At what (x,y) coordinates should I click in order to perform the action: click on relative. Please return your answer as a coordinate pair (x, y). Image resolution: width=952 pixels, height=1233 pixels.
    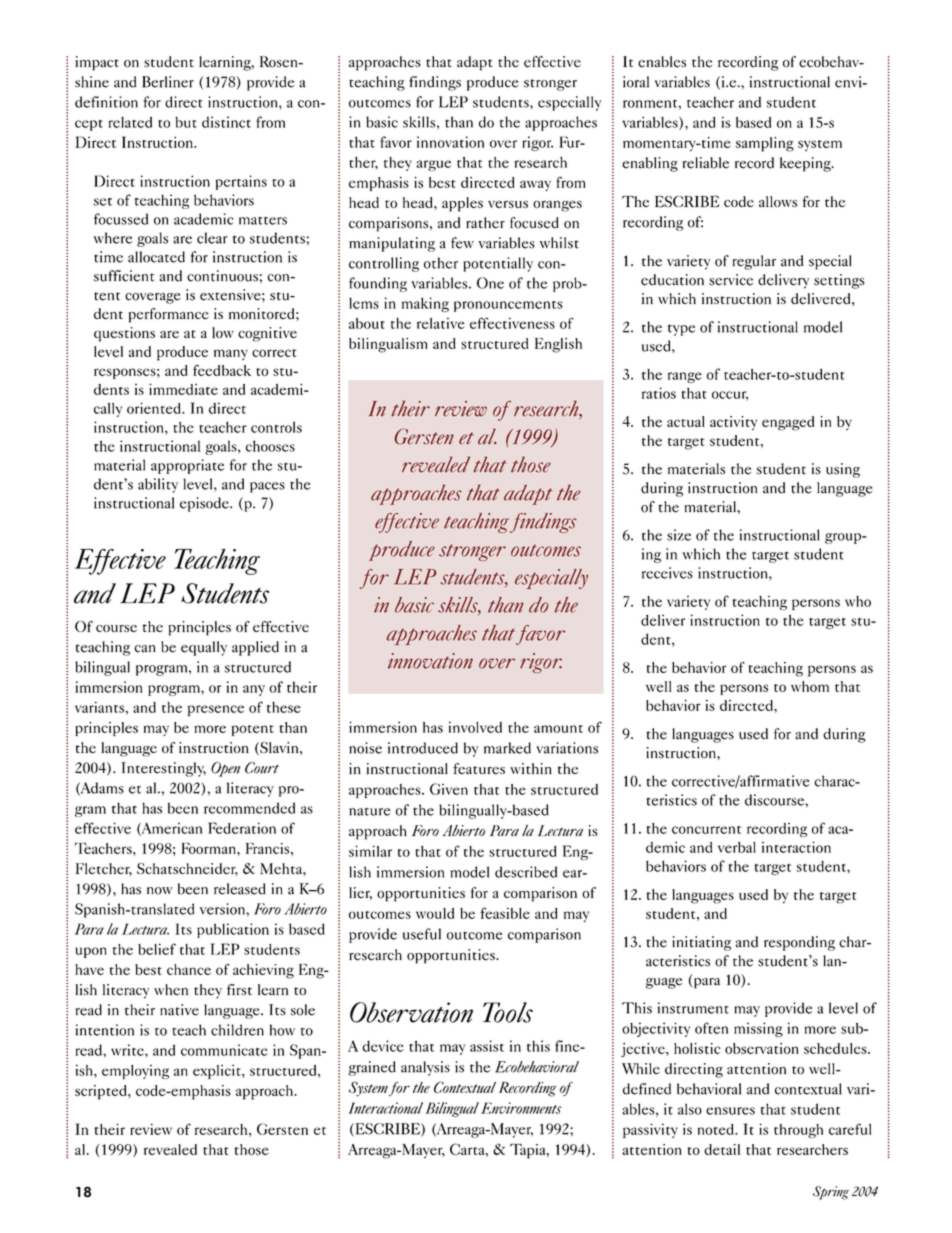
    Looking at the image, I should click on (440, 323).
